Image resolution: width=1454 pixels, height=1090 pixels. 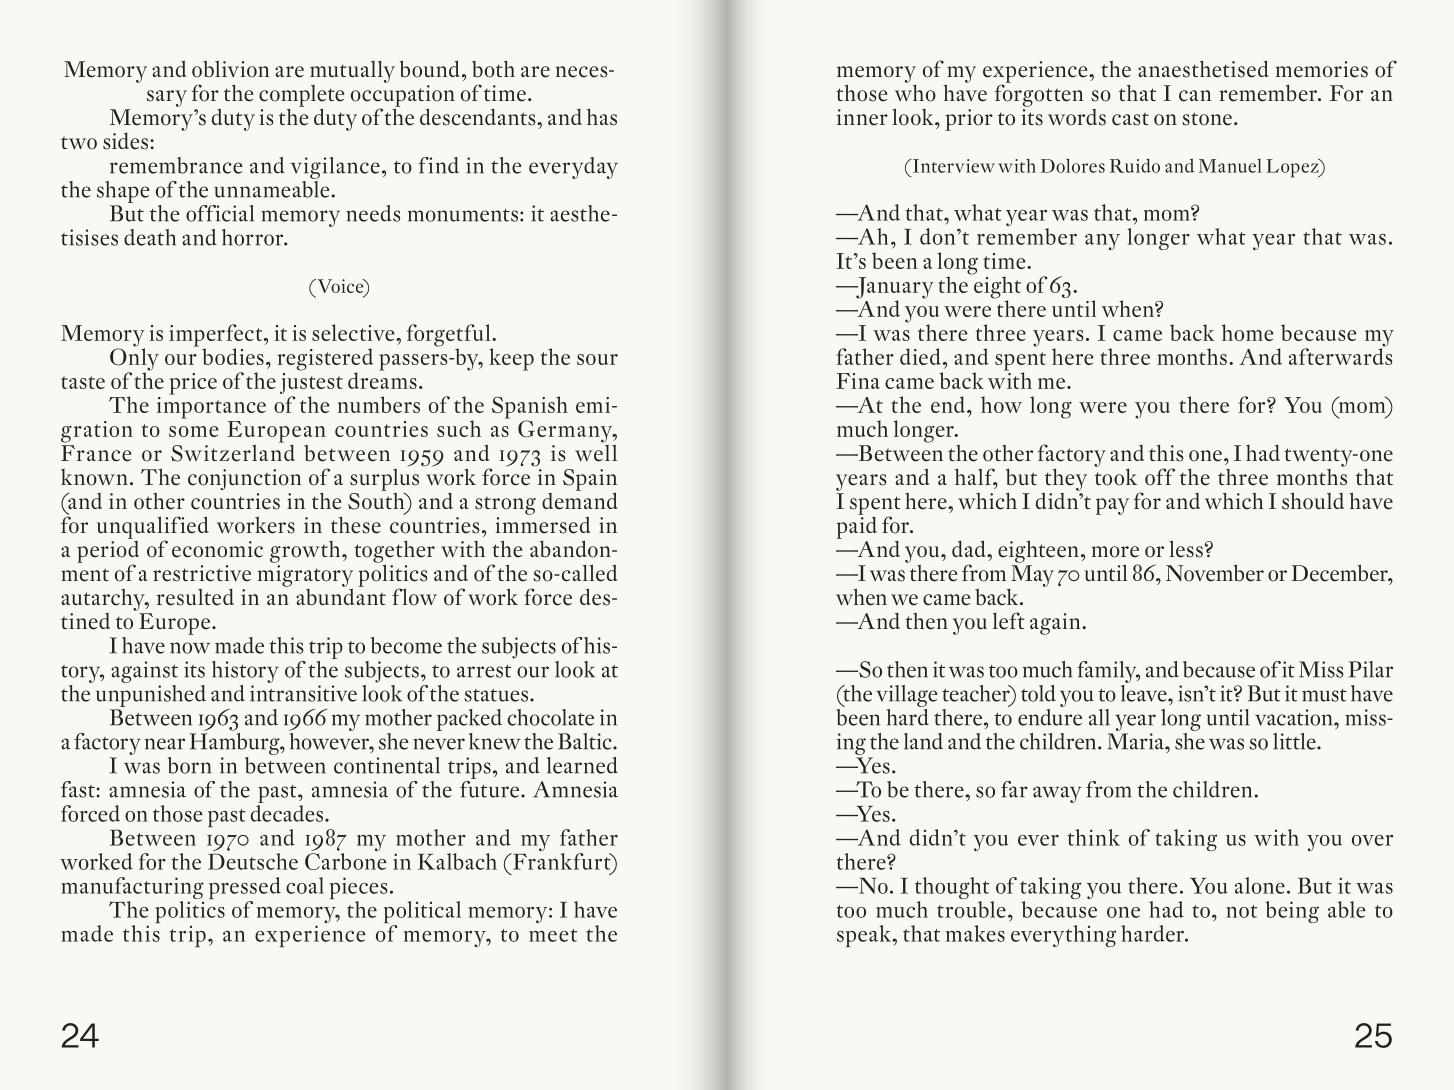 I want to click on speak, so click(x=865, y=936).
